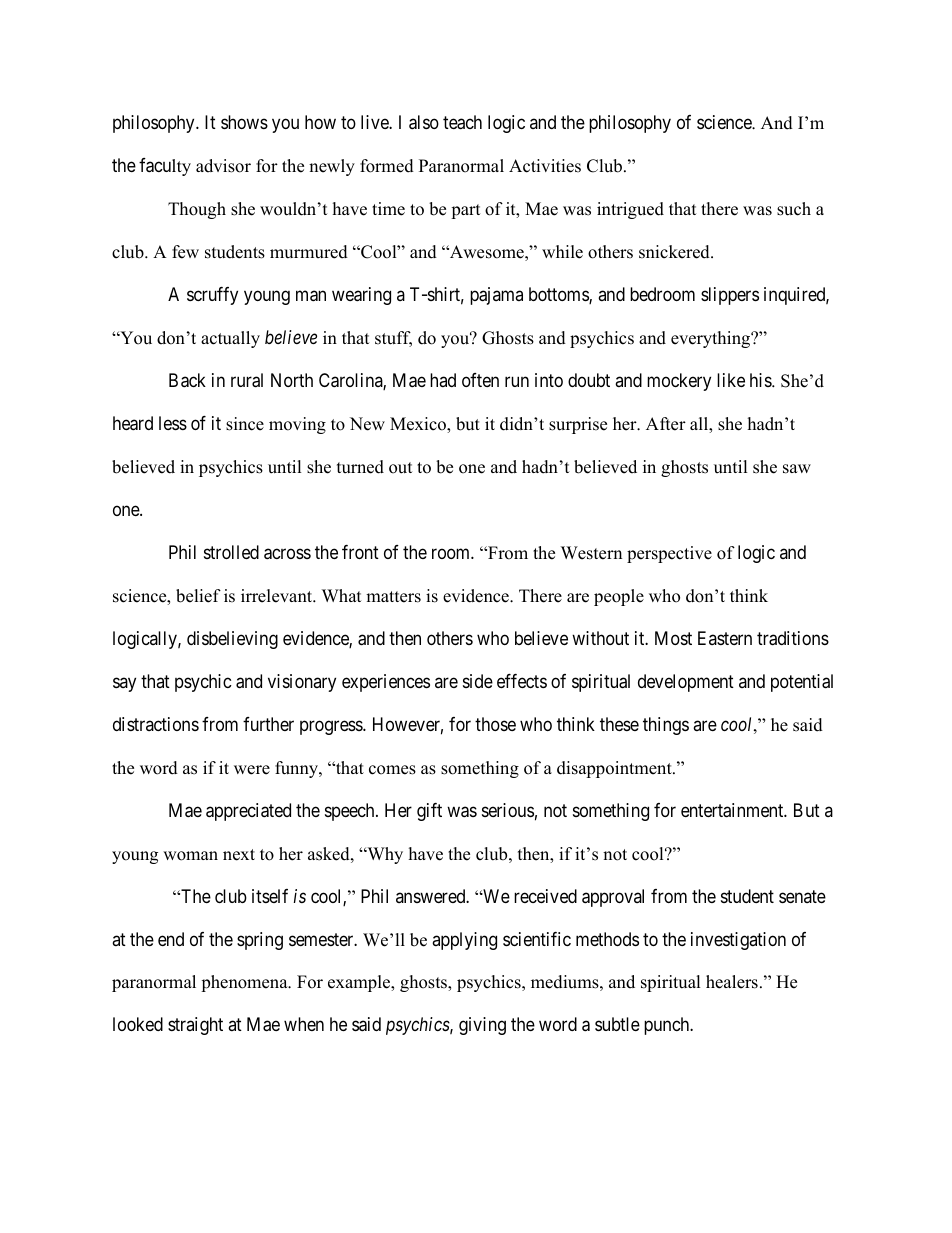 The height and width of the image is (1233, 952). Describe the element at coordinates (156, 724) in the image. I see `distractions` at that location.
